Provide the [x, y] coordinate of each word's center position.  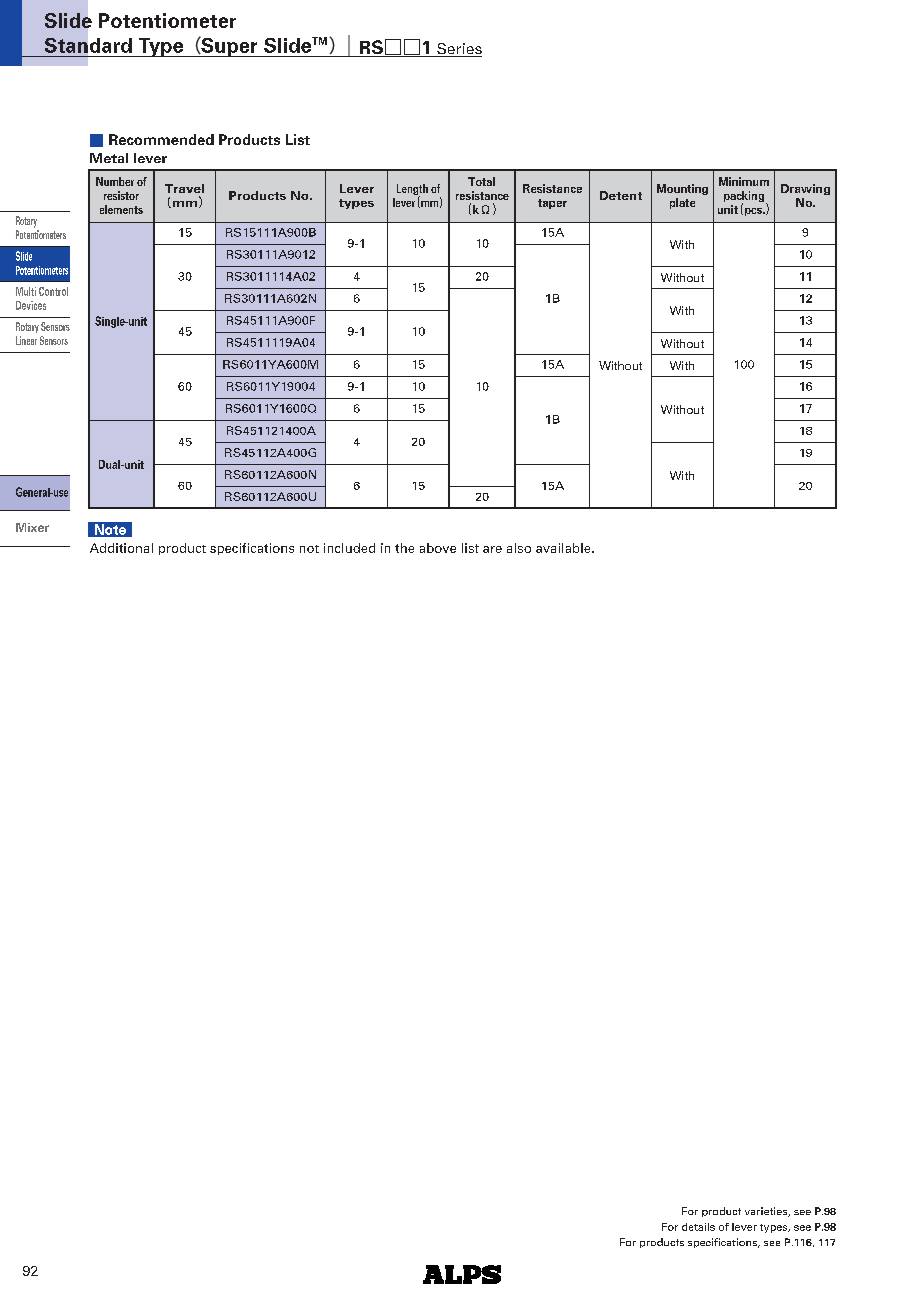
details [698, 1227]
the [404, 548]
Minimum [744, 181]
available [564, 548]
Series [458, 50]
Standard [88, 45]
